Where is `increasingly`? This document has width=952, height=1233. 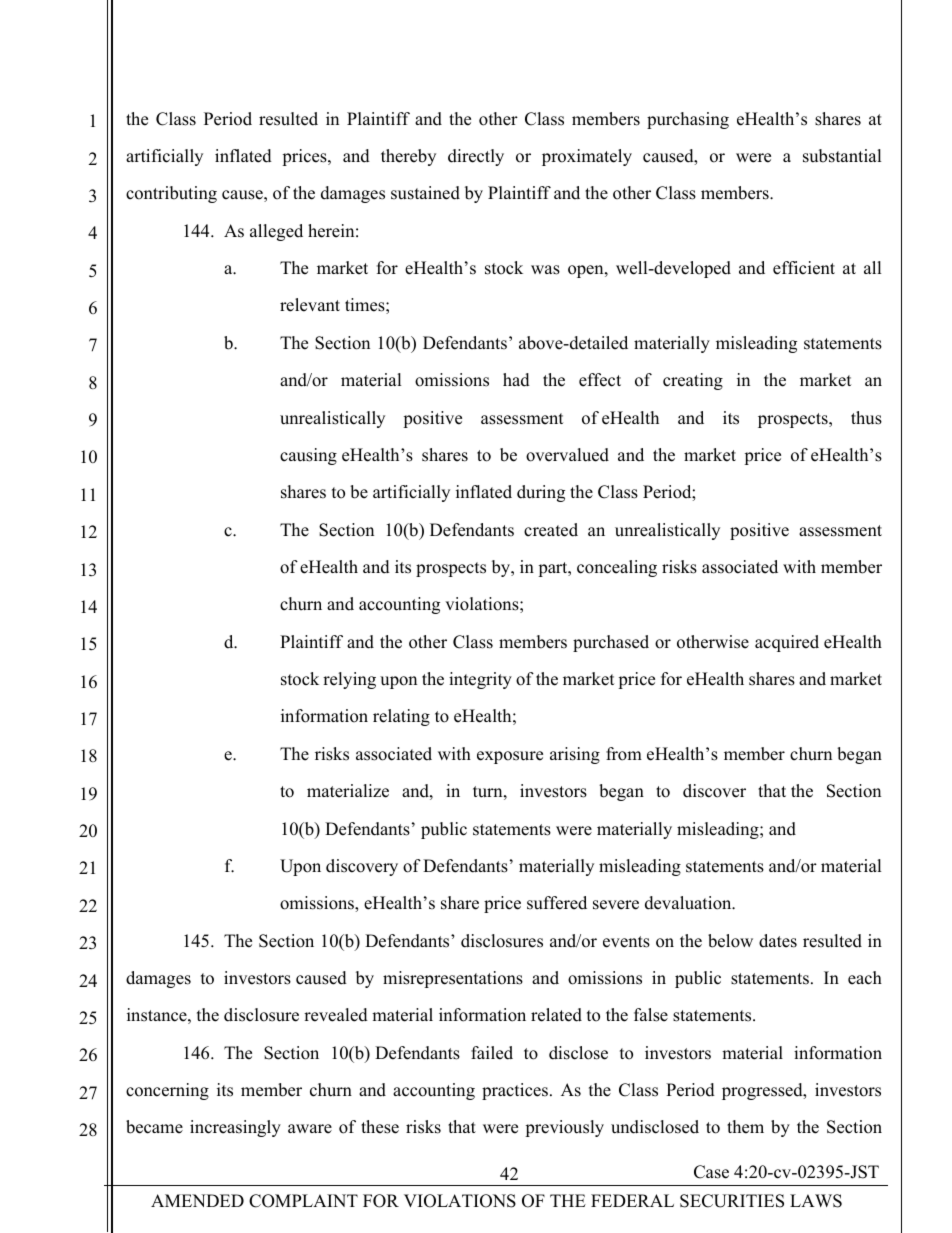 increasingly is located at coordinates (235, 1128).
